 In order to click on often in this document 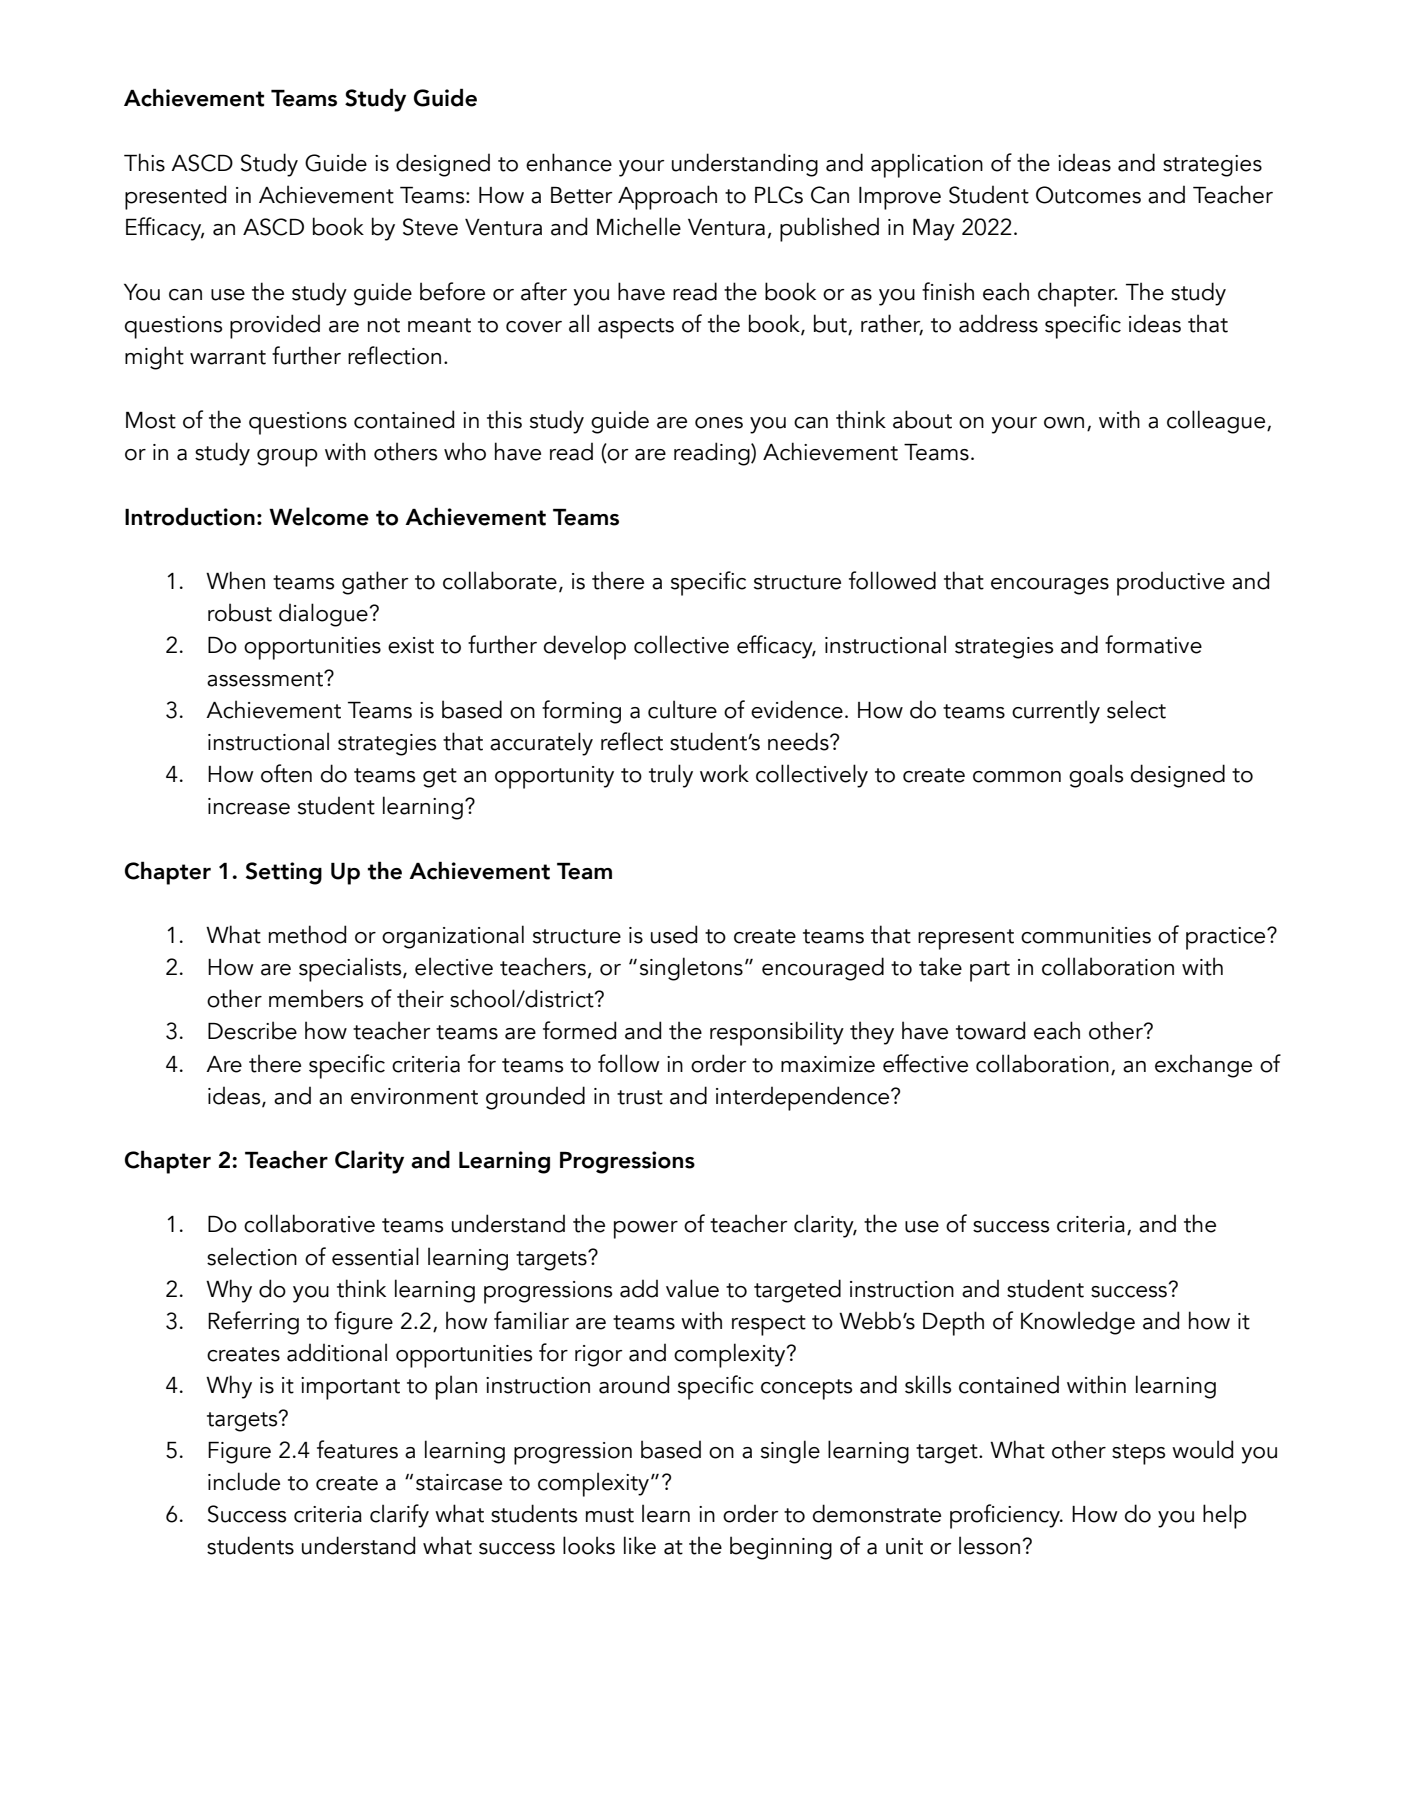, I will do `click(286, 773)`.
